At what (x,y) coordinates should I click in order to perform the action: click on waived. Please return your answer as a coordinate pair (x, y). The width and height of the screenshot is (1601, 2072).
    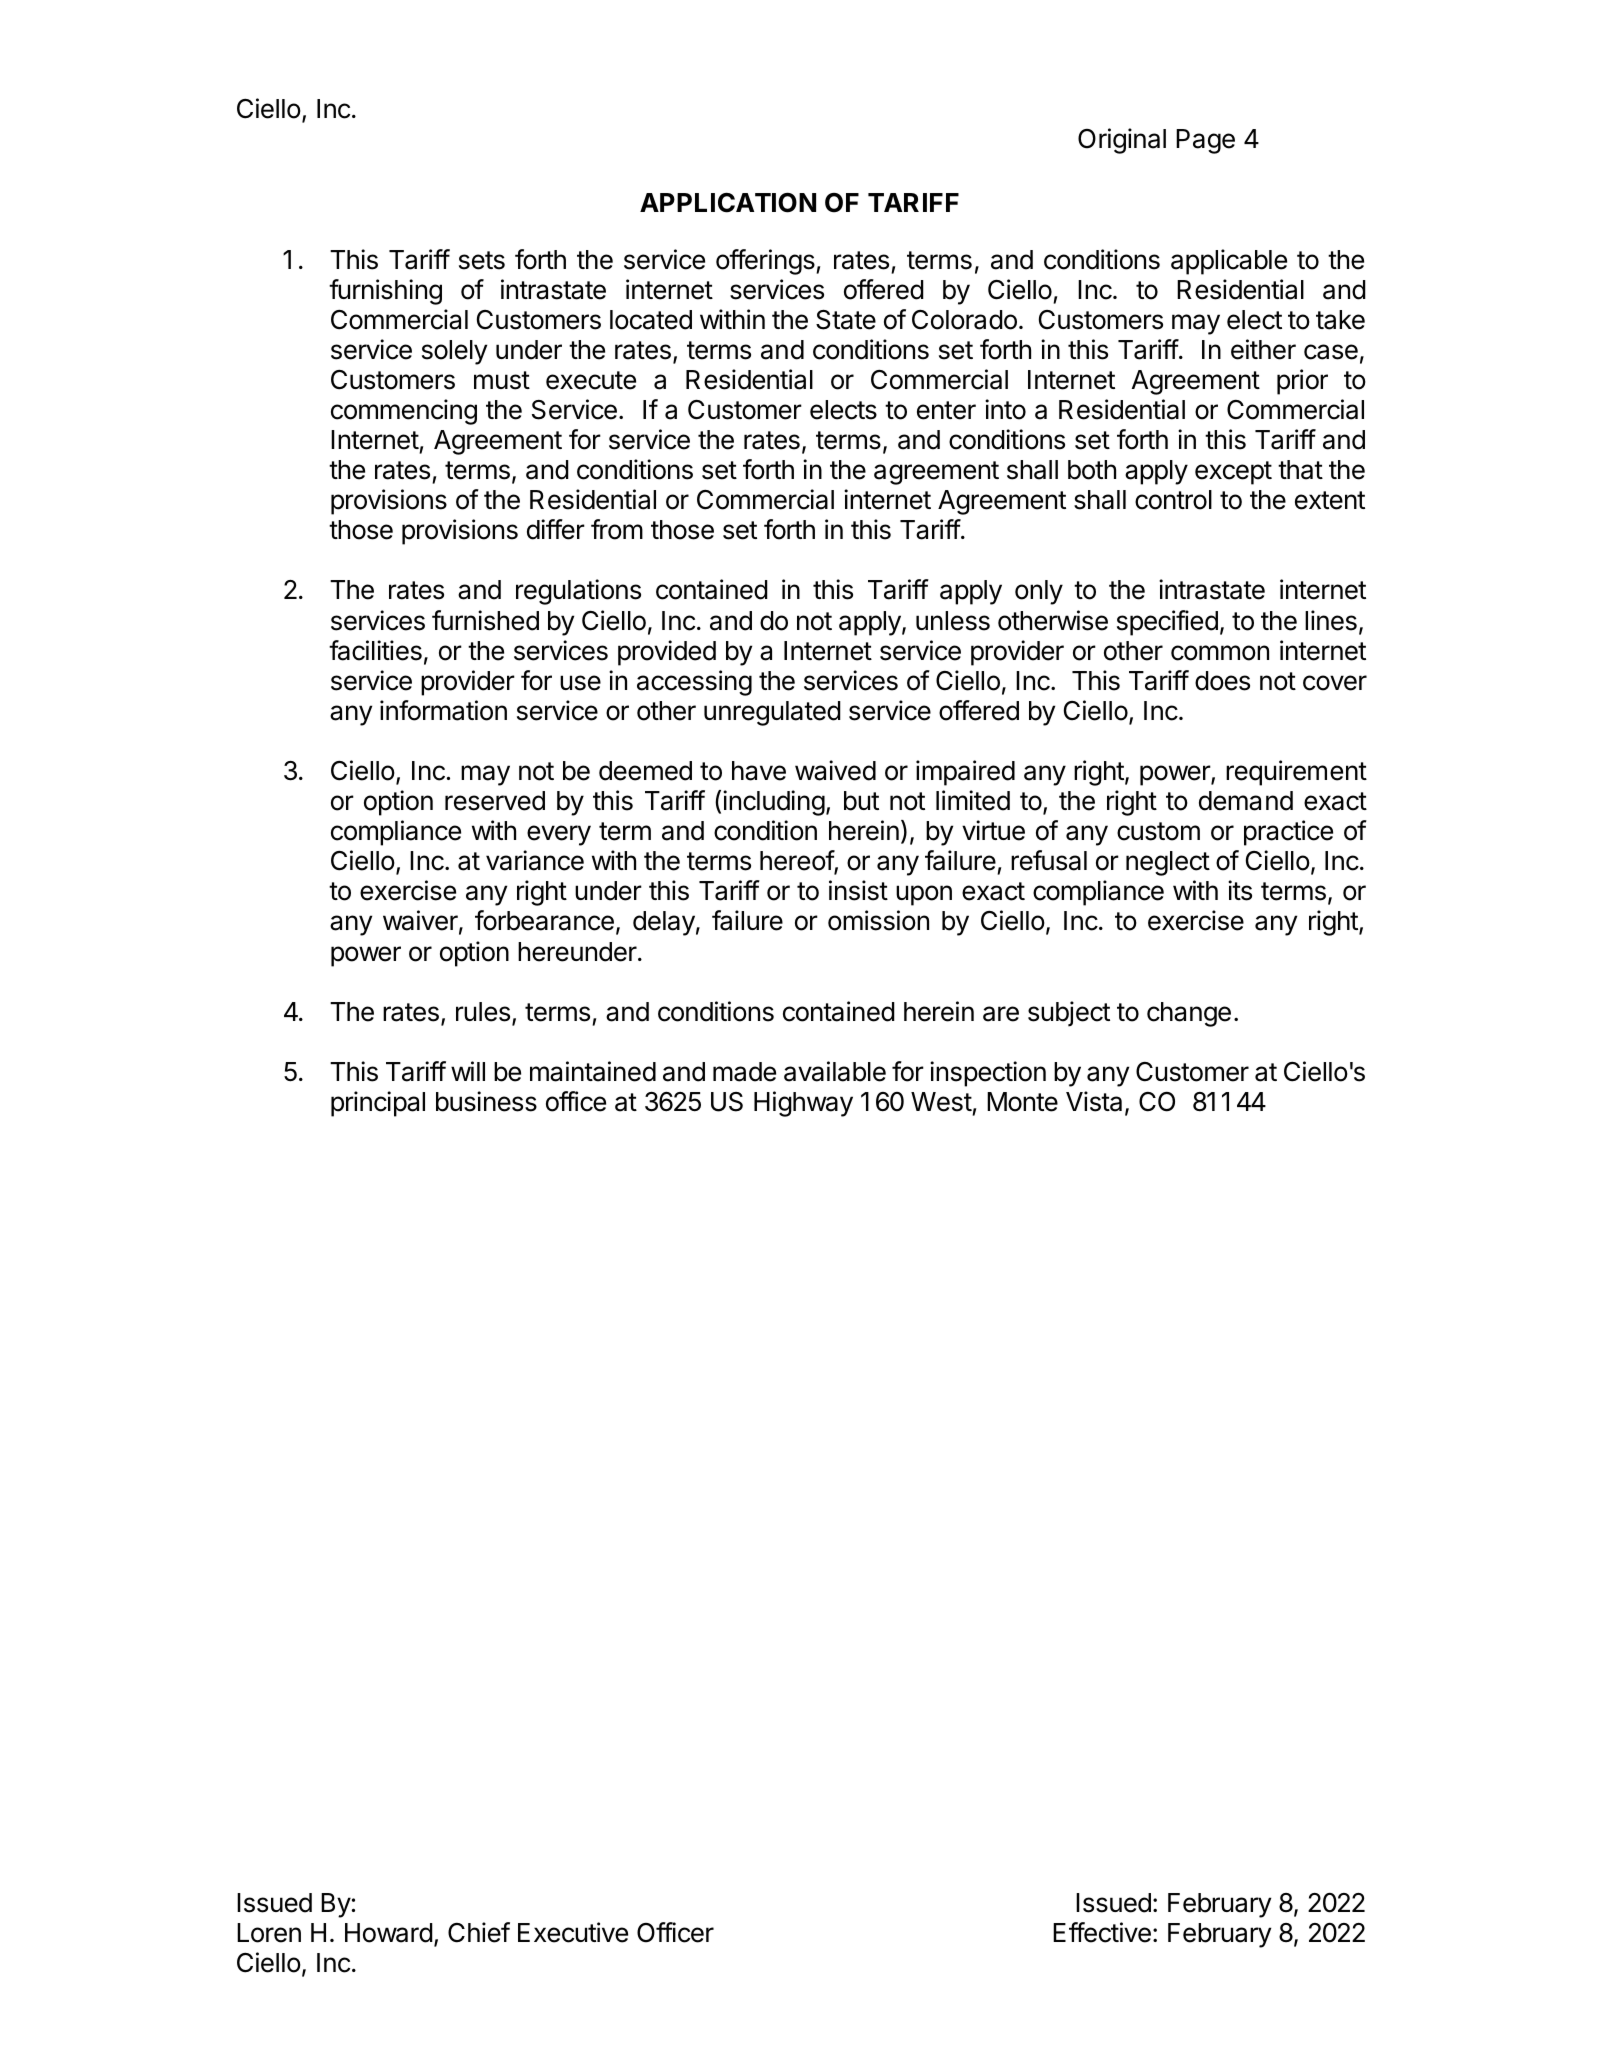
    Looking at the image, I should click on (835, 770).
